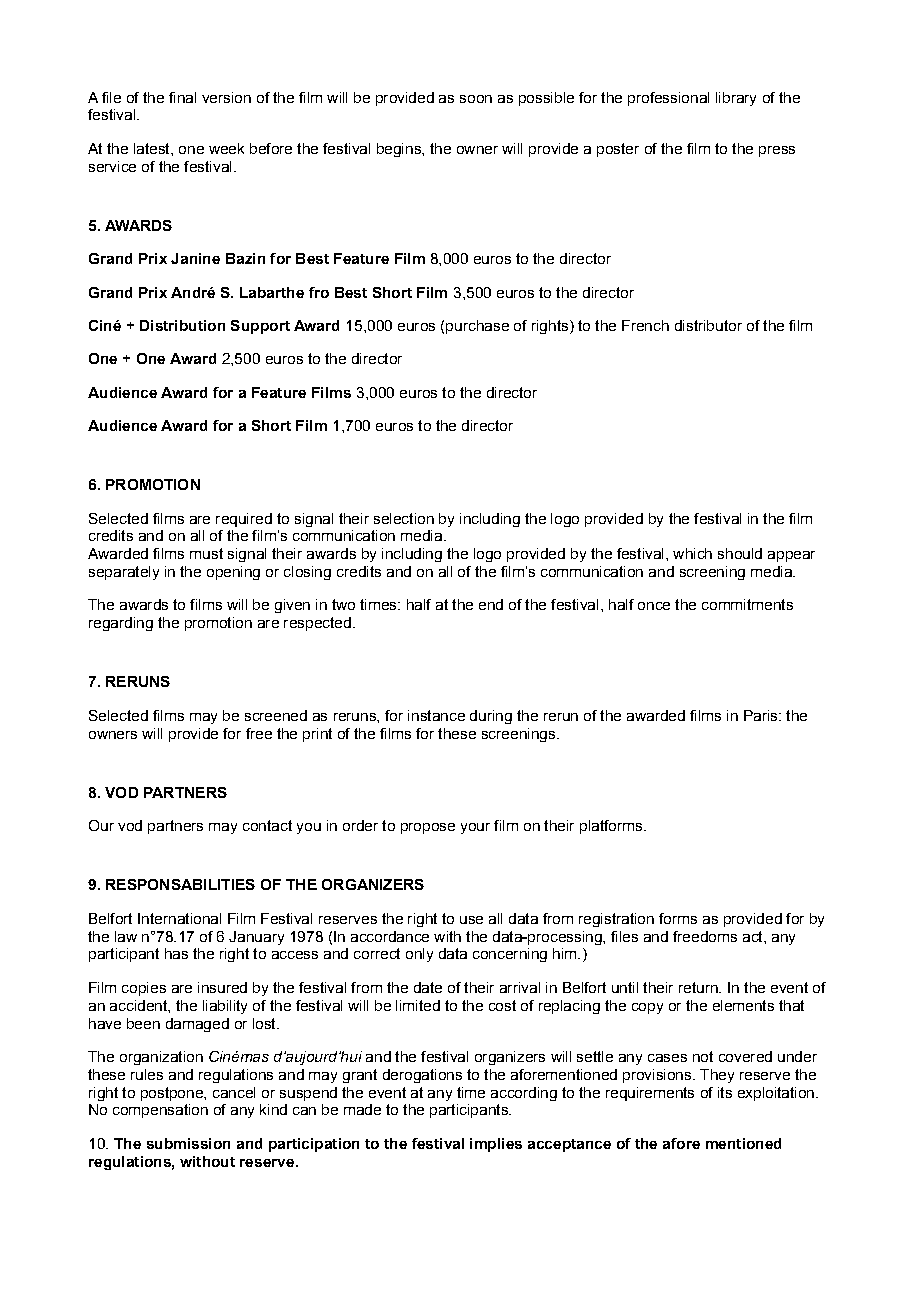 The image size is (924, 1307). What do you see at coordinates (736, 99) in the screenshot?
I see `library` at bounding box center [736, 99].
